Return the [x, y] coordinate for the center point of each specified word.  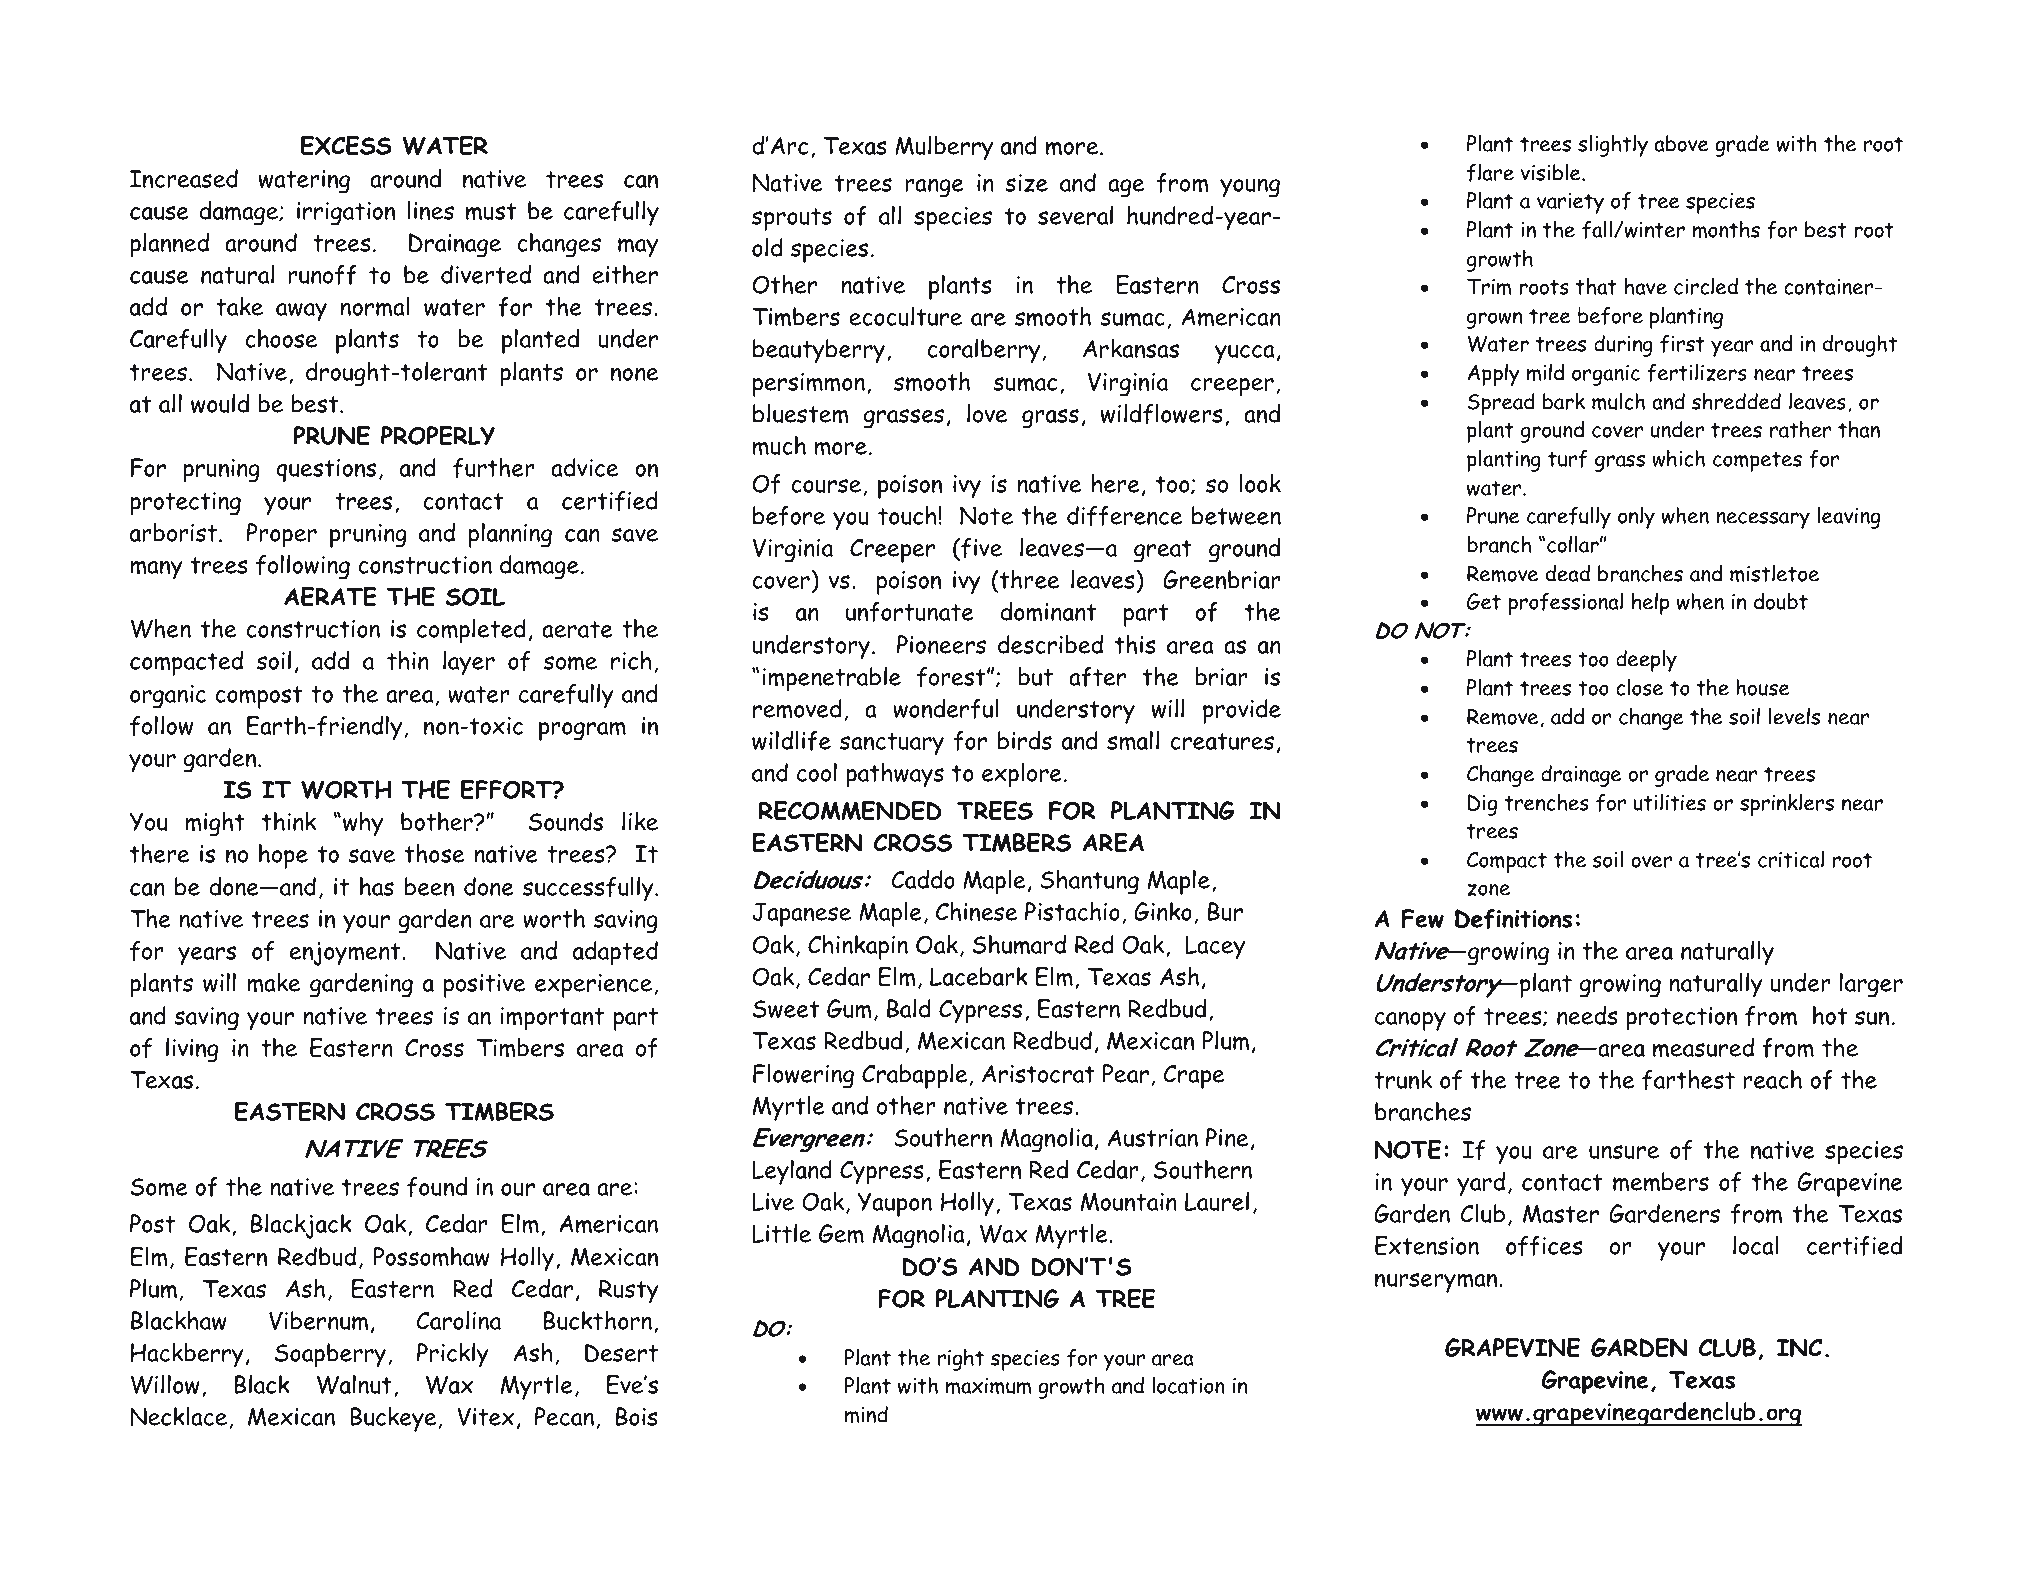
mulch [1618, 402]
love [987, 413]
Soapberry [330, 1355]
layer [469, 663]
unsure [1624, 1152]
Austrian [1153, 1138]
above [1681, 143]
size [1026, 183]
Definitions [1513, 919]
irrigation [346, 214]
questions [326, 471]
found [437, 1187]
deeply [1646, 661]
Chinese [976, 911]
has [377, 886]
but [1035, 676]
